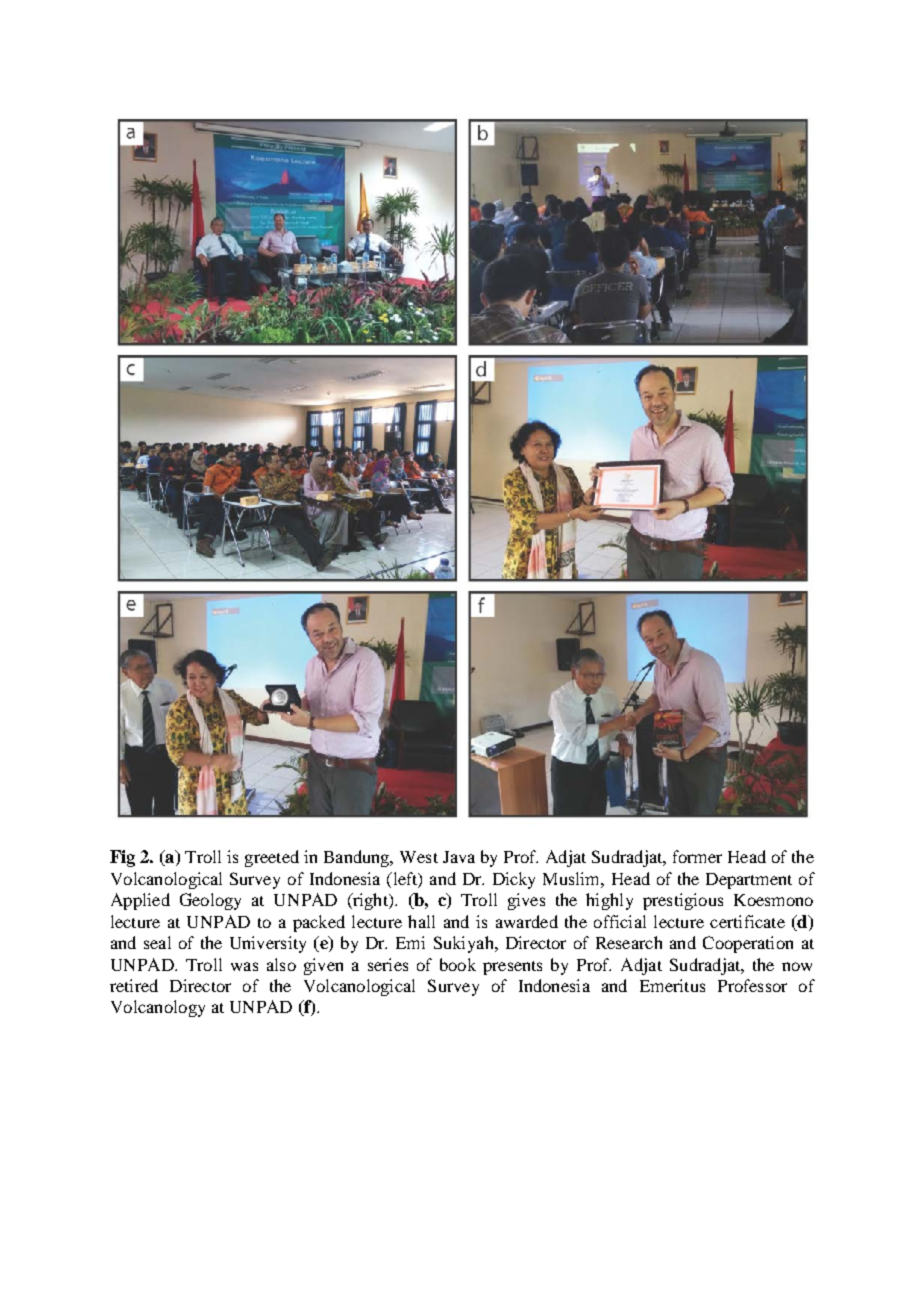 The width and height of the screenshot is (924, 1308). Describe the element at coordinates (747, 921) in the screenshot. I see `certificate` at that location.
